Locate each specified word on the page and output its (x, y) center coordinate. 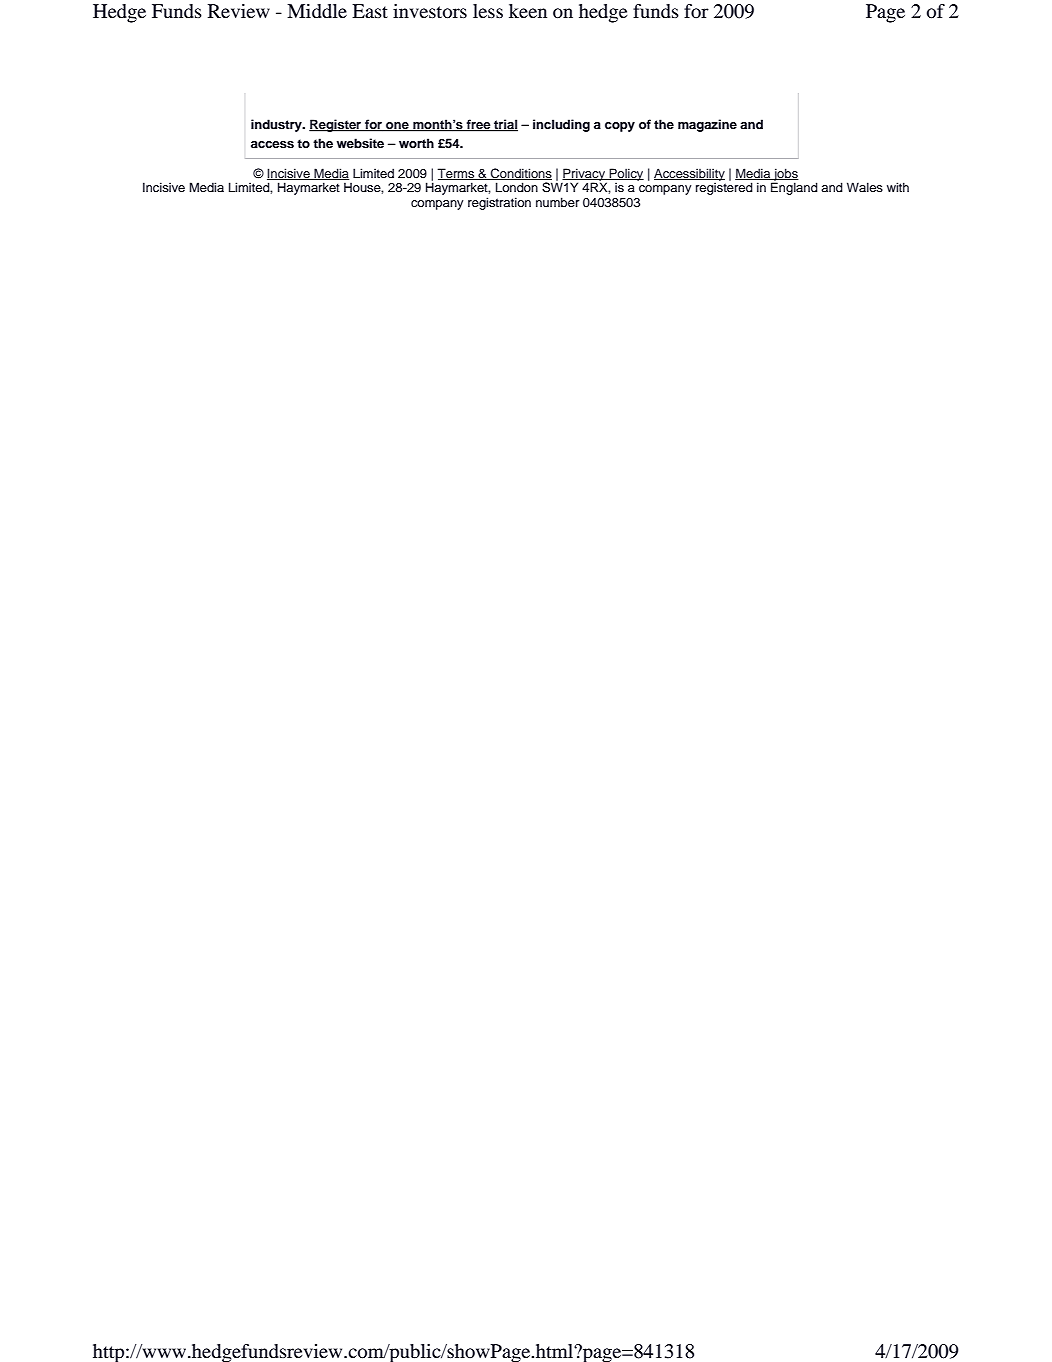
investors (430, 11)
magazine (707, 125)
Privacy (584, 175)
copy (620, 127)
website (360, 143)
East (370, 11)
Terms (457, 174)
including (561, 125)
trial (505, 125)
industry (277, 125)
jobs (785, 175)
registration (499, 203)
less (488, 11)
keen (528, 11)
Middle (317, 11)
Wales (865, 187)
